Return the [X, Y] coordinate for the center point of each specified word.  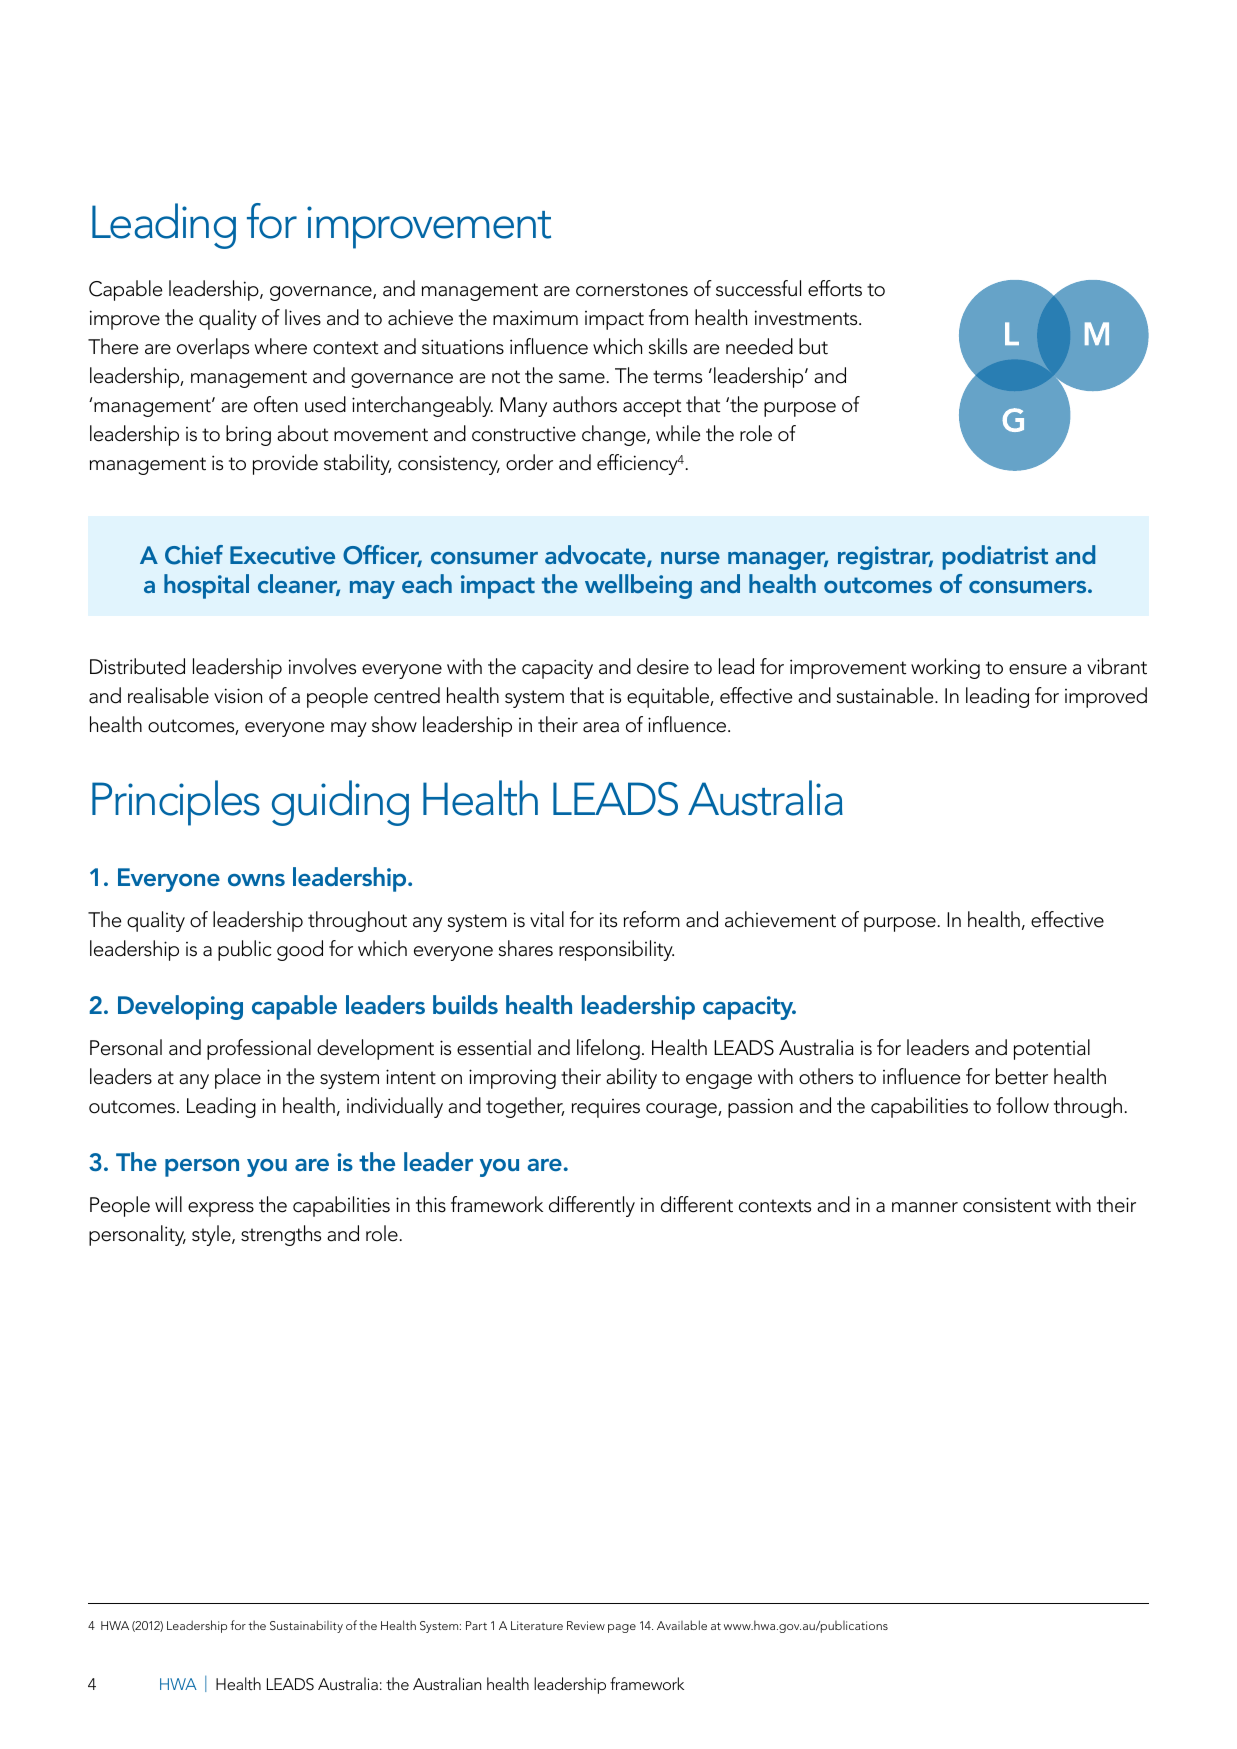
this [431, 1204]
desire [663, 666]
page [622, 1628]
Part [476, 1625]
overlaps [213, 348]
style [212, 1235]
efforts [835, 288]
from [668, 317]
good [300, 950]
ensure [1038, 669]
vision [238, 696]
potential [1052, 1049]
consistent [1007, 1205]
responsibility [616, 950]
